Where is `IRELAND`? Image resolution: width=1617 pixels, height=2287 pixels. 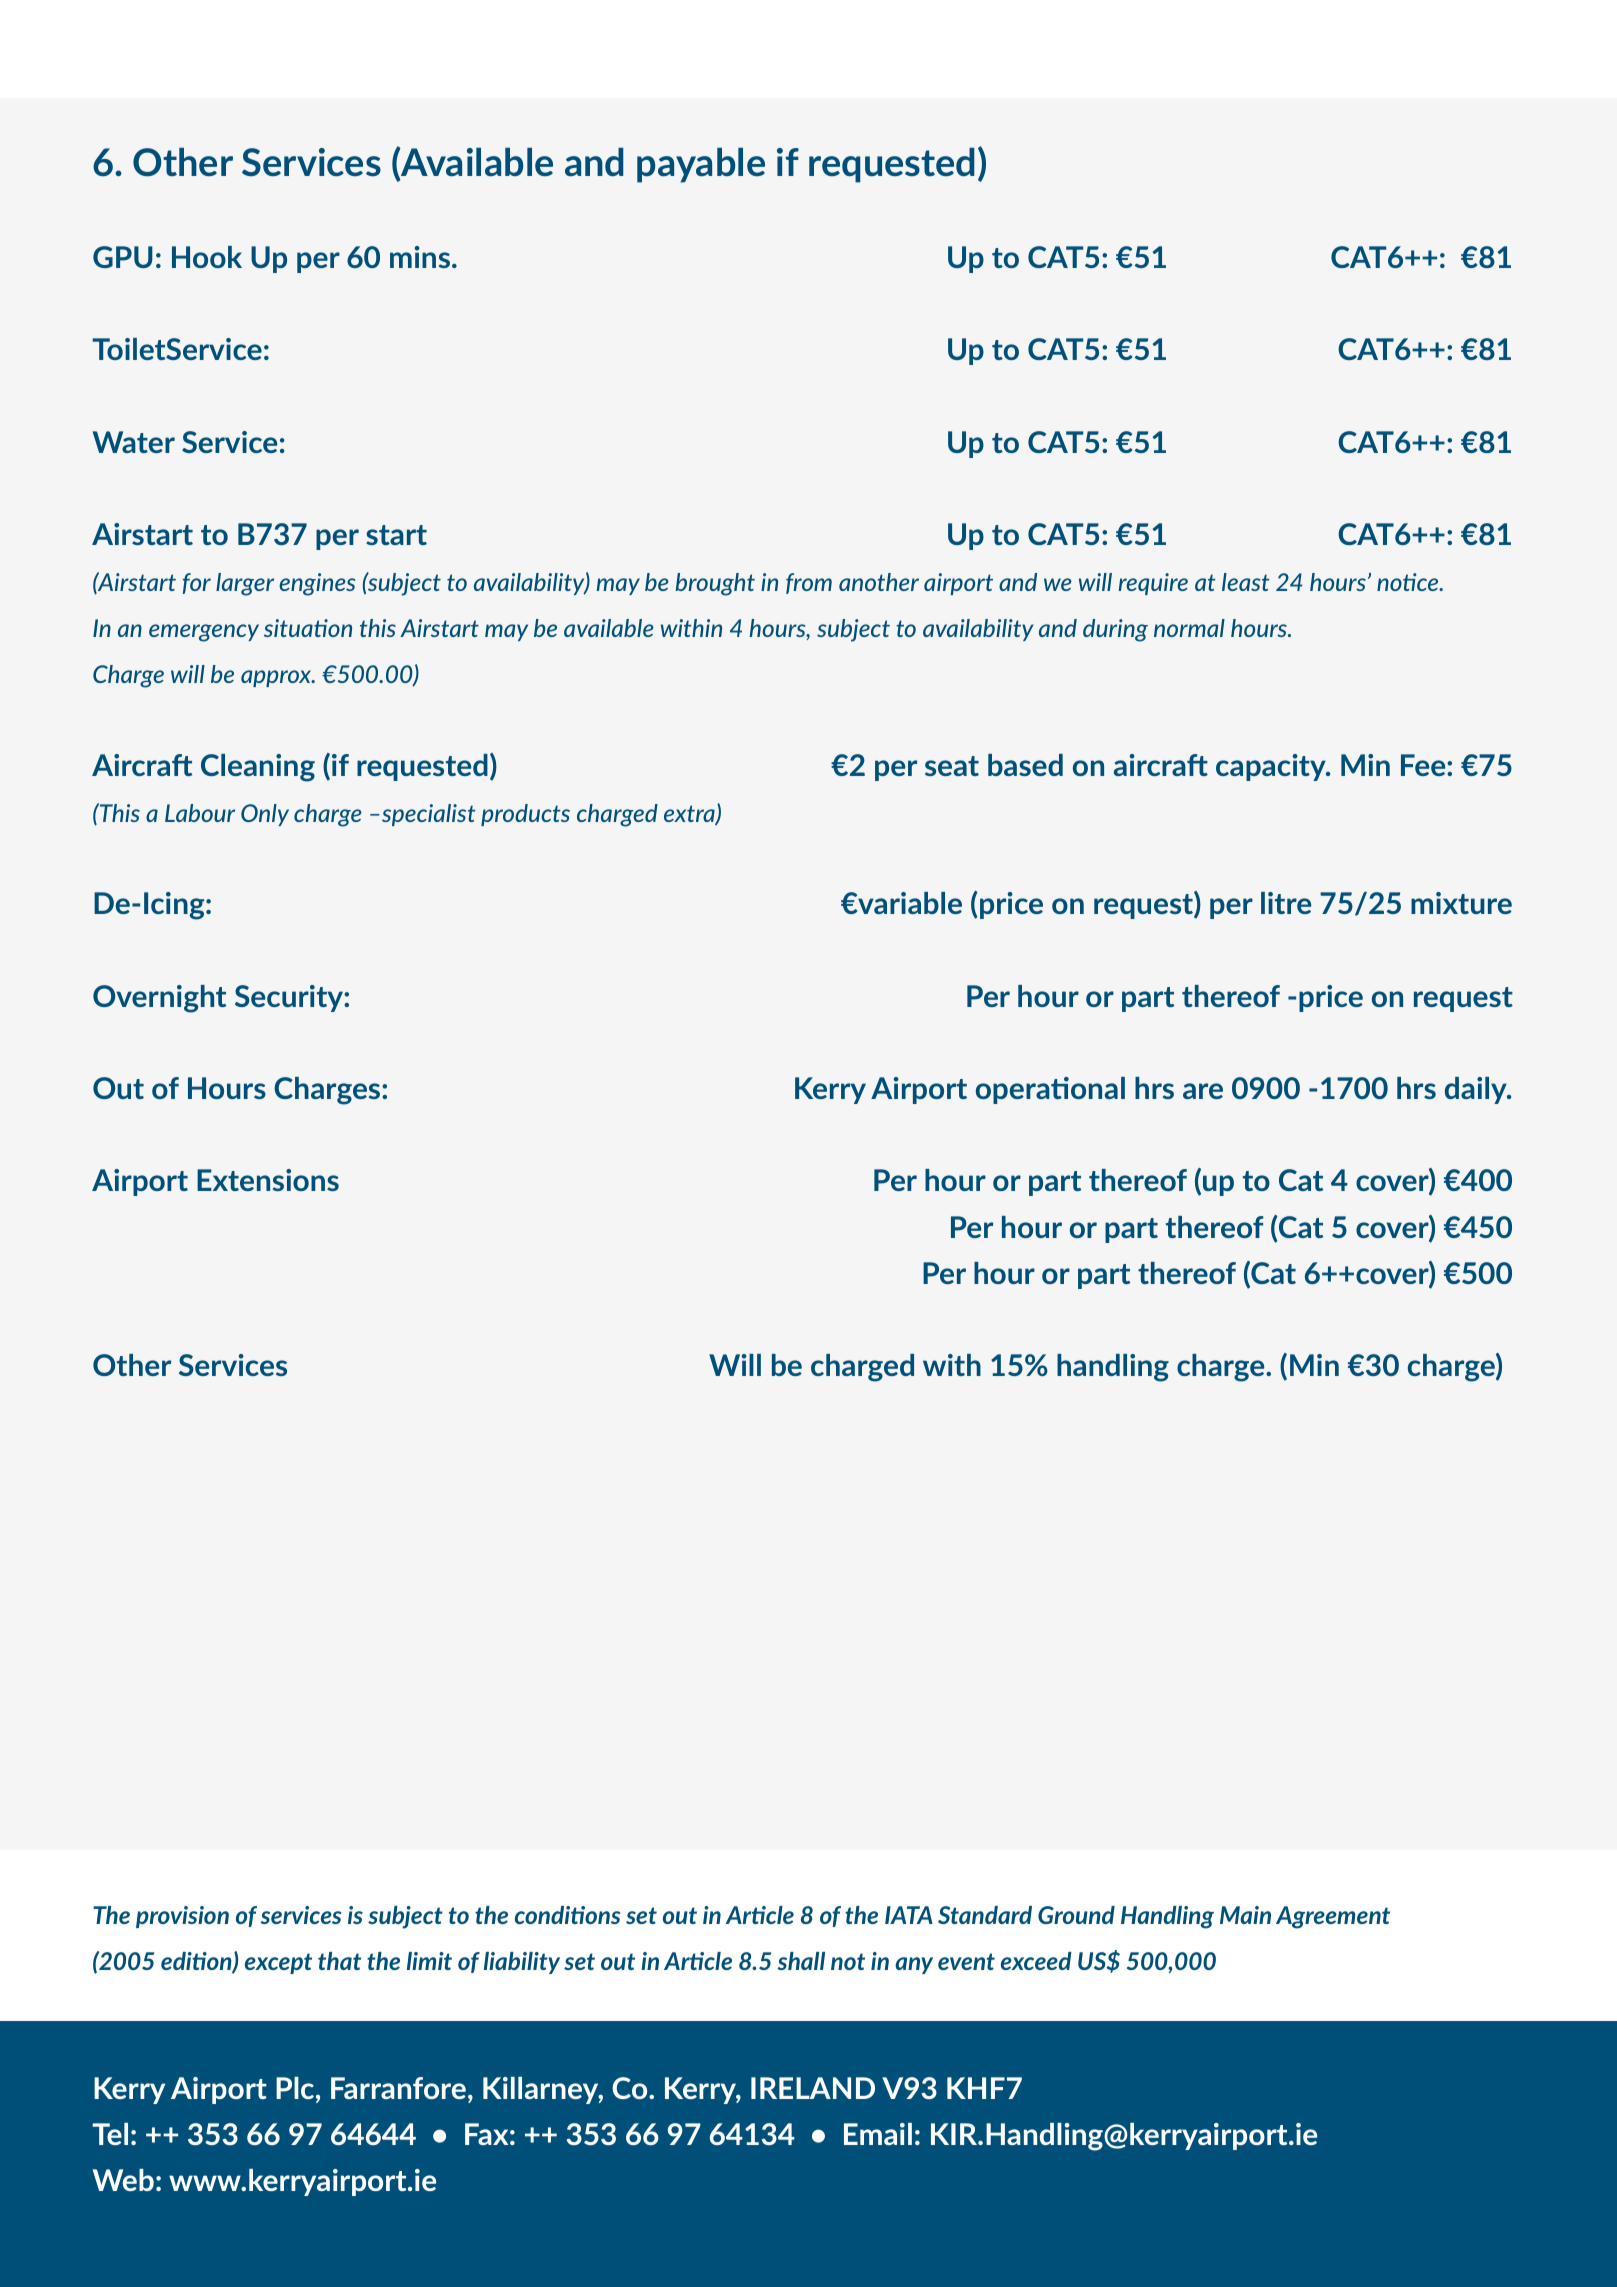 IRELAND is located at coordinates (813, 2088).
